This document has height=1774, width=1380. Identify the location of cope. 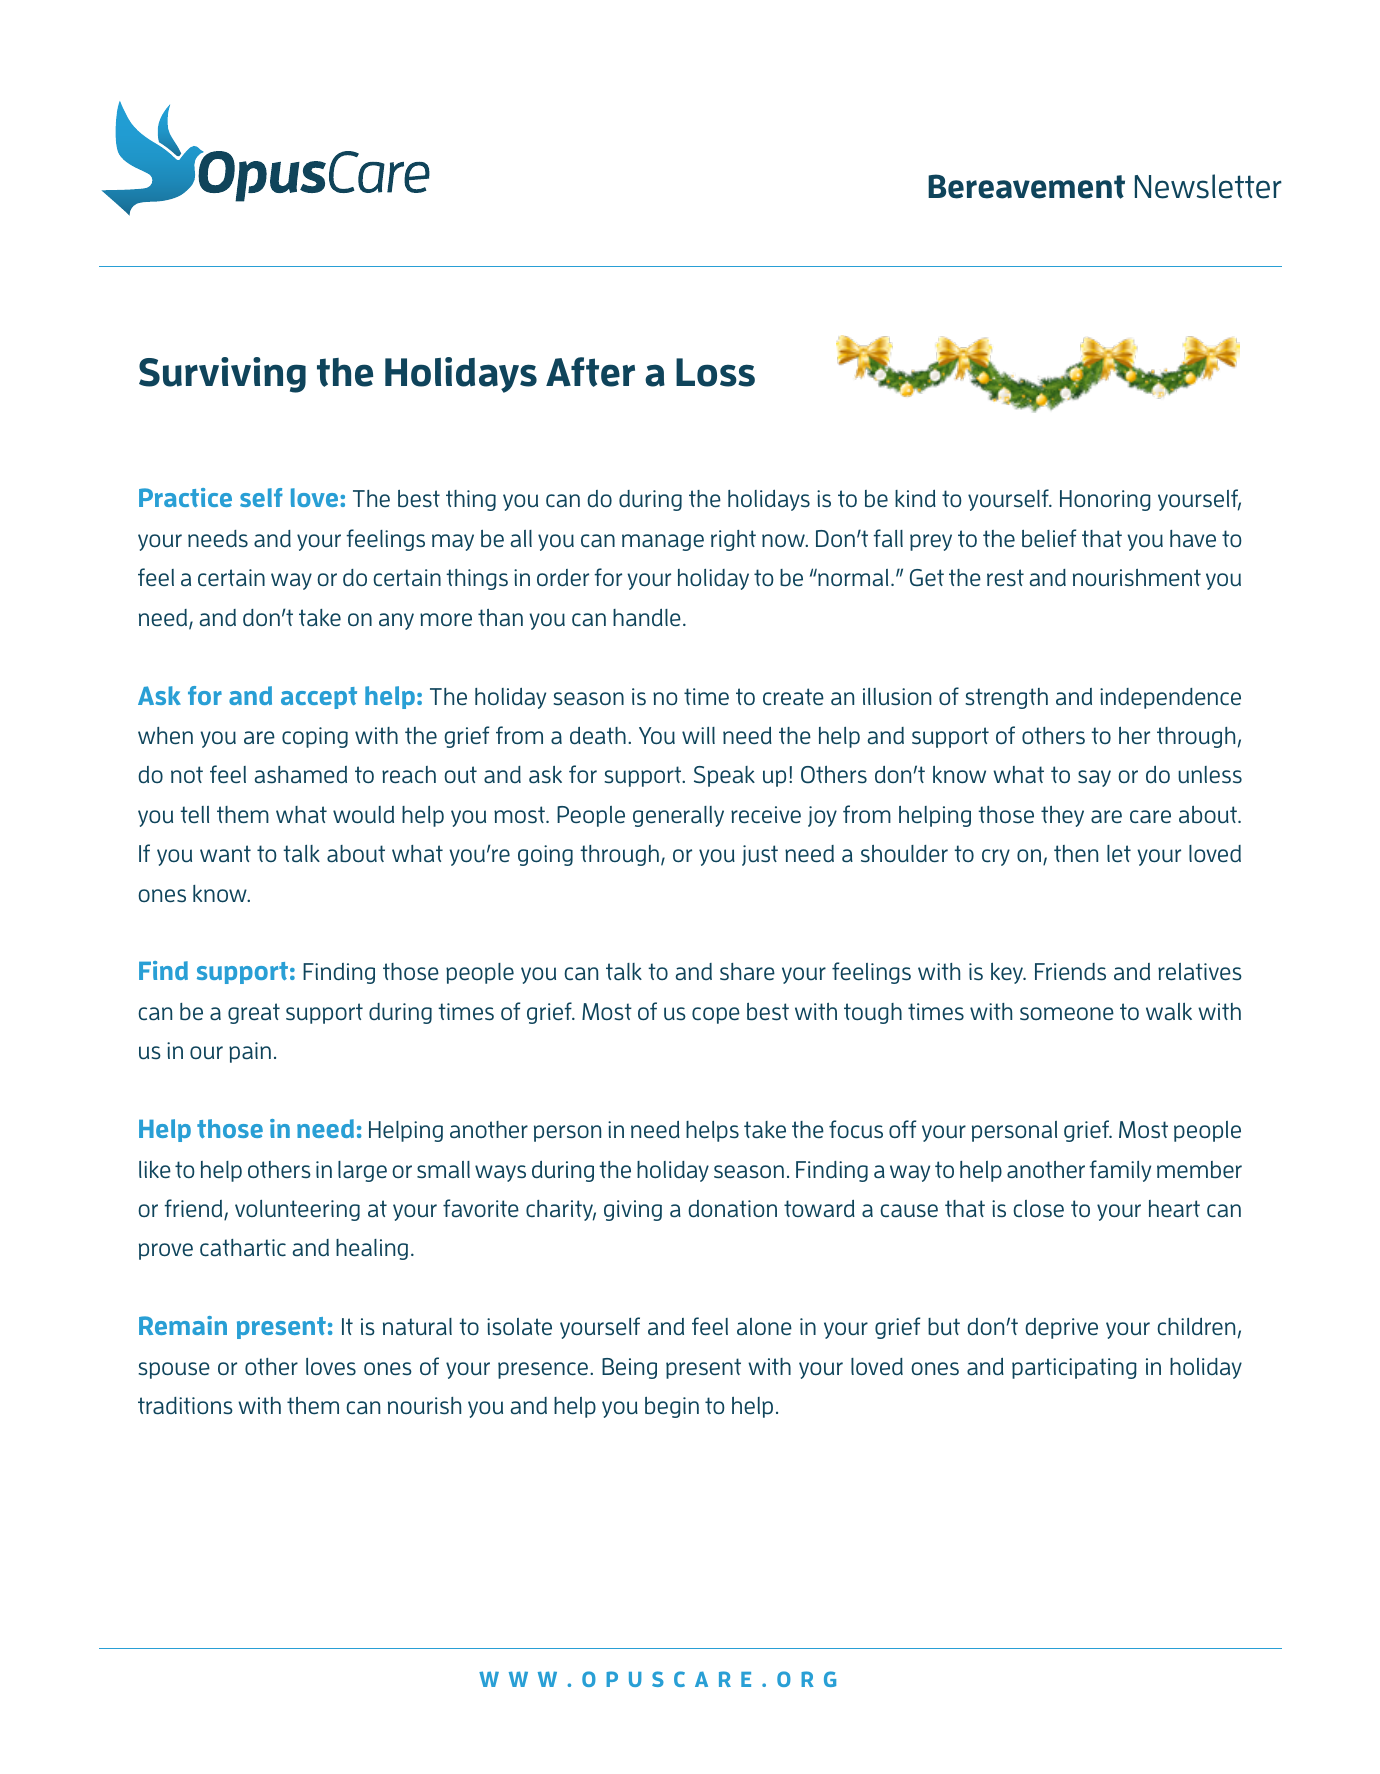
(716, 1015).
